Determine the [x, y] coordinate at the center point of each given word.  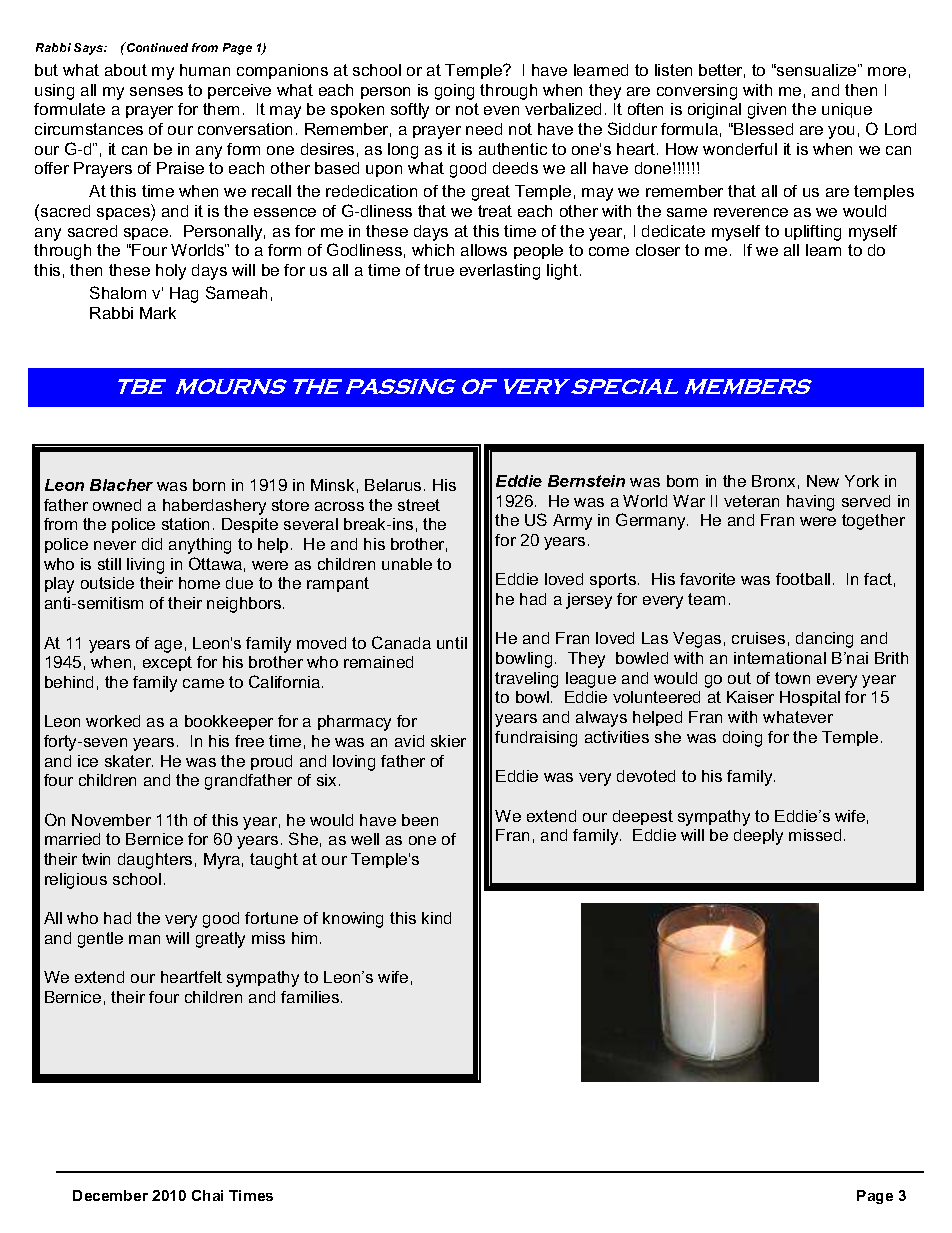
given [767, 111]
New [823, 481]
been [420, 820]
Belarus [393, 485]
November [111, 820]
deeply [758, 837]
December [110, 1195]
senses [156, 91]
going [454, 92]
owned [117, 505]
